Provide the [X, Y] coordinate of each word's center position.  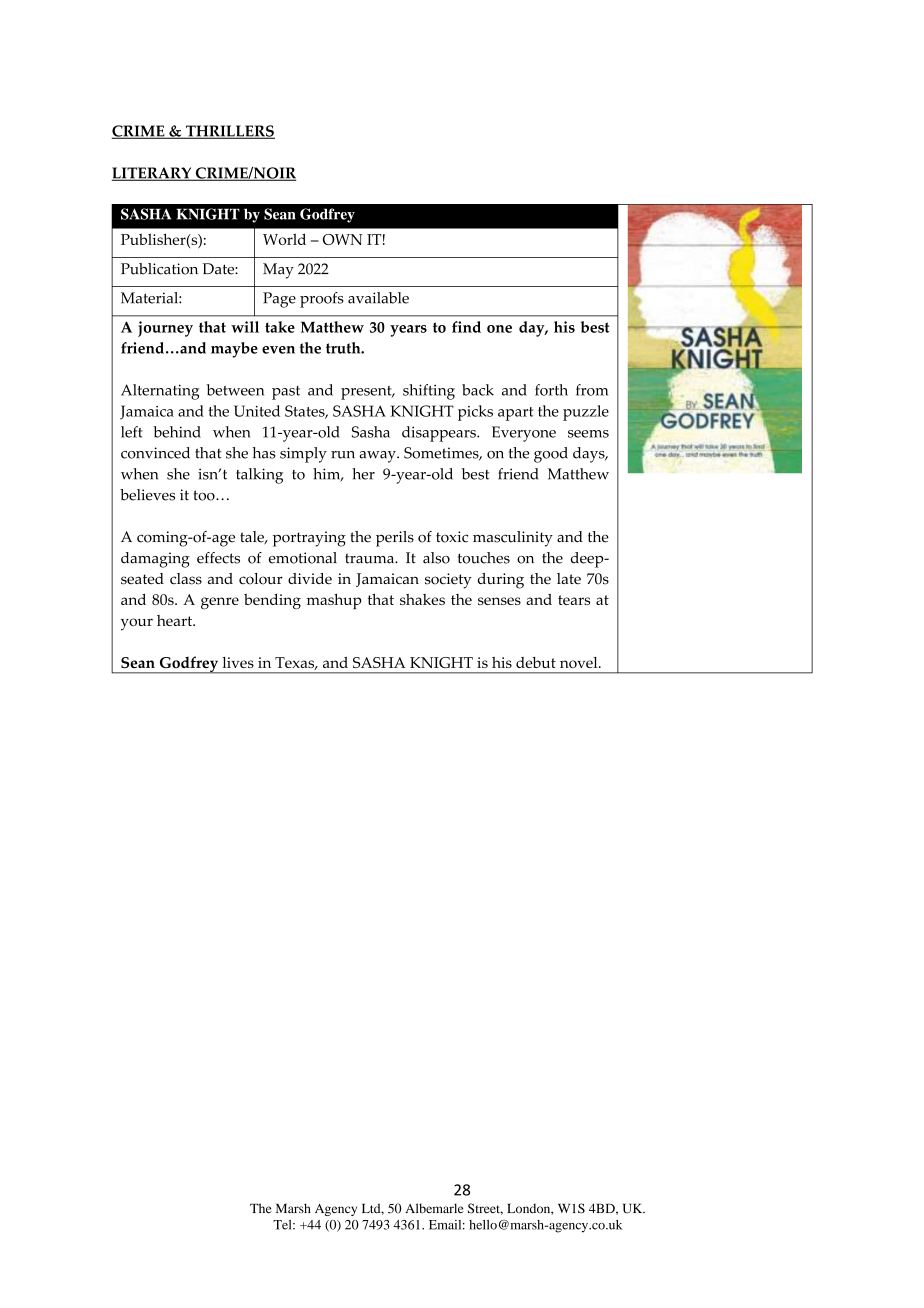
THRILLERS [229, 132]
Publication [159, 269]
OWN [343, 239]
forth [551, 390]
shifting [429, 392]
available [378, 298]
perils [395, 539]
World [284, 239]
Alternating [160, 392]
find [466, 327]
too [205, 495]
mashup [334, 601]
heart [176, 620]
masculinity [513, 539]
